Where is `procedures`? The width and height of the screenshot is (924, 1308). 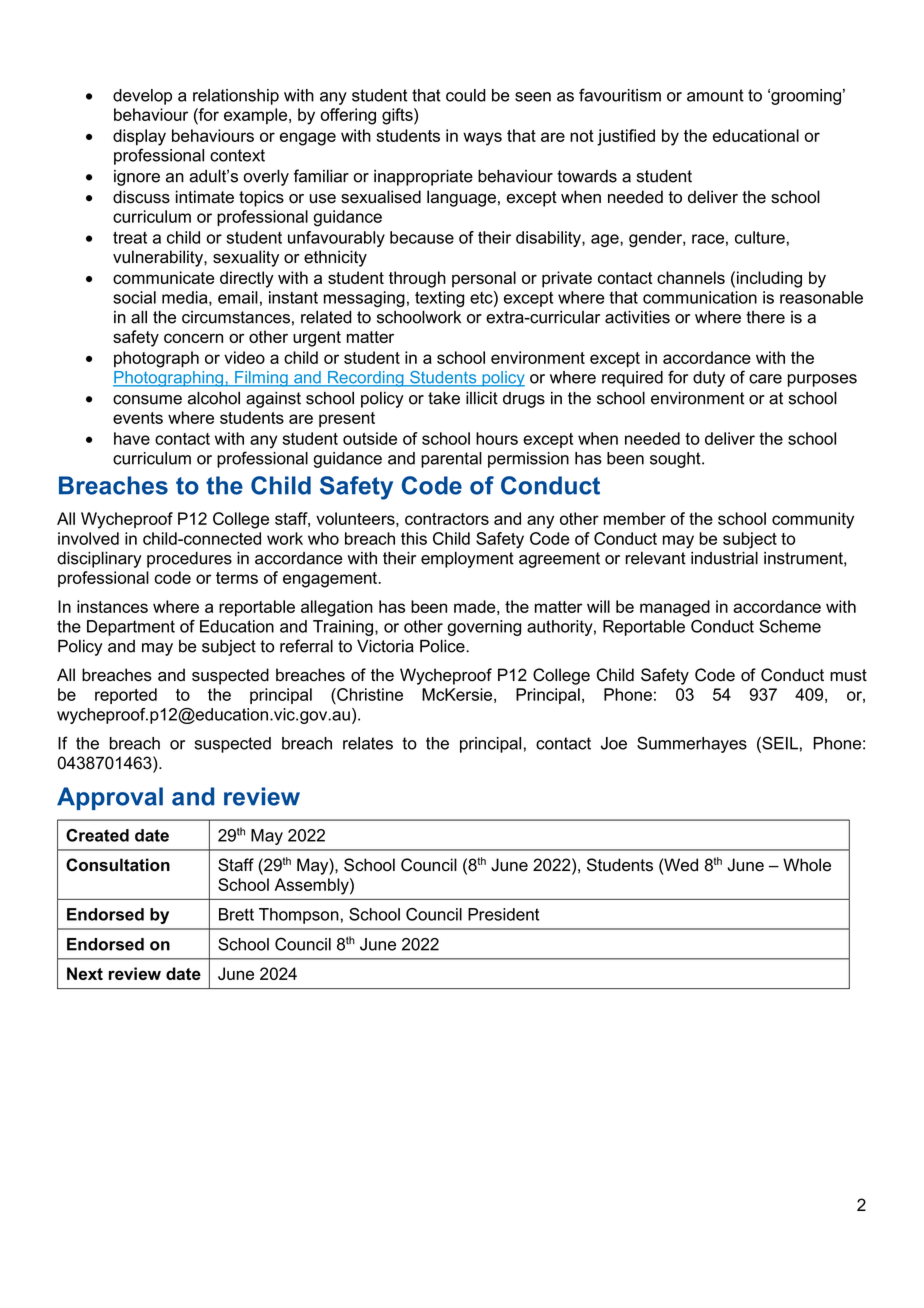
procedures is located at coordinates (189, 559).
